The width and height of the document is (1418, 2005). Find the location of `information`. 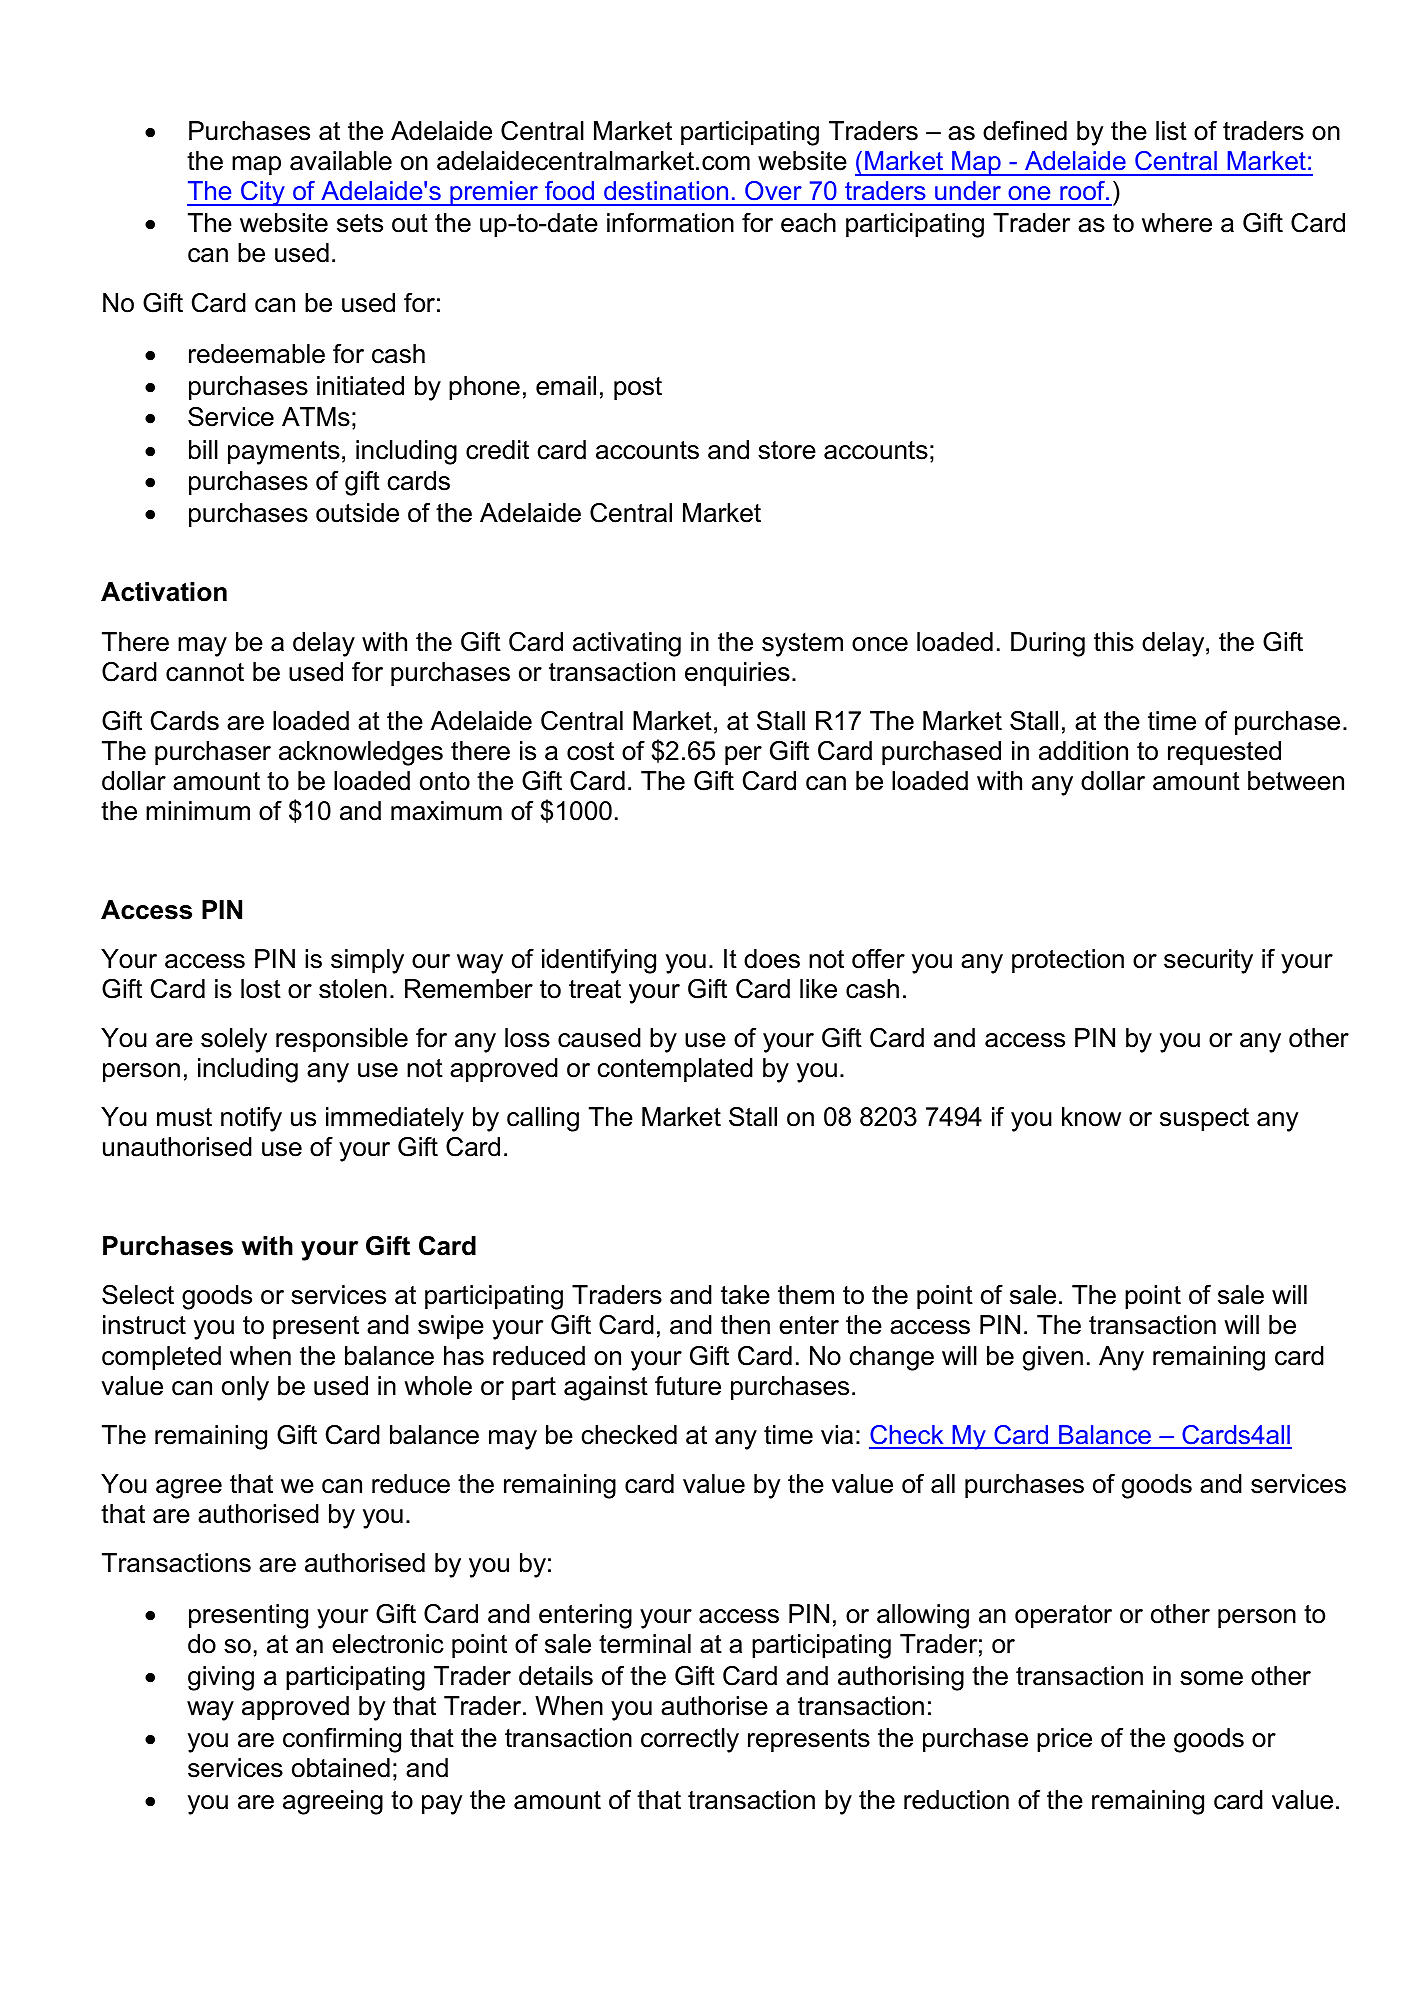

information is located at coordinates (670, 223).
